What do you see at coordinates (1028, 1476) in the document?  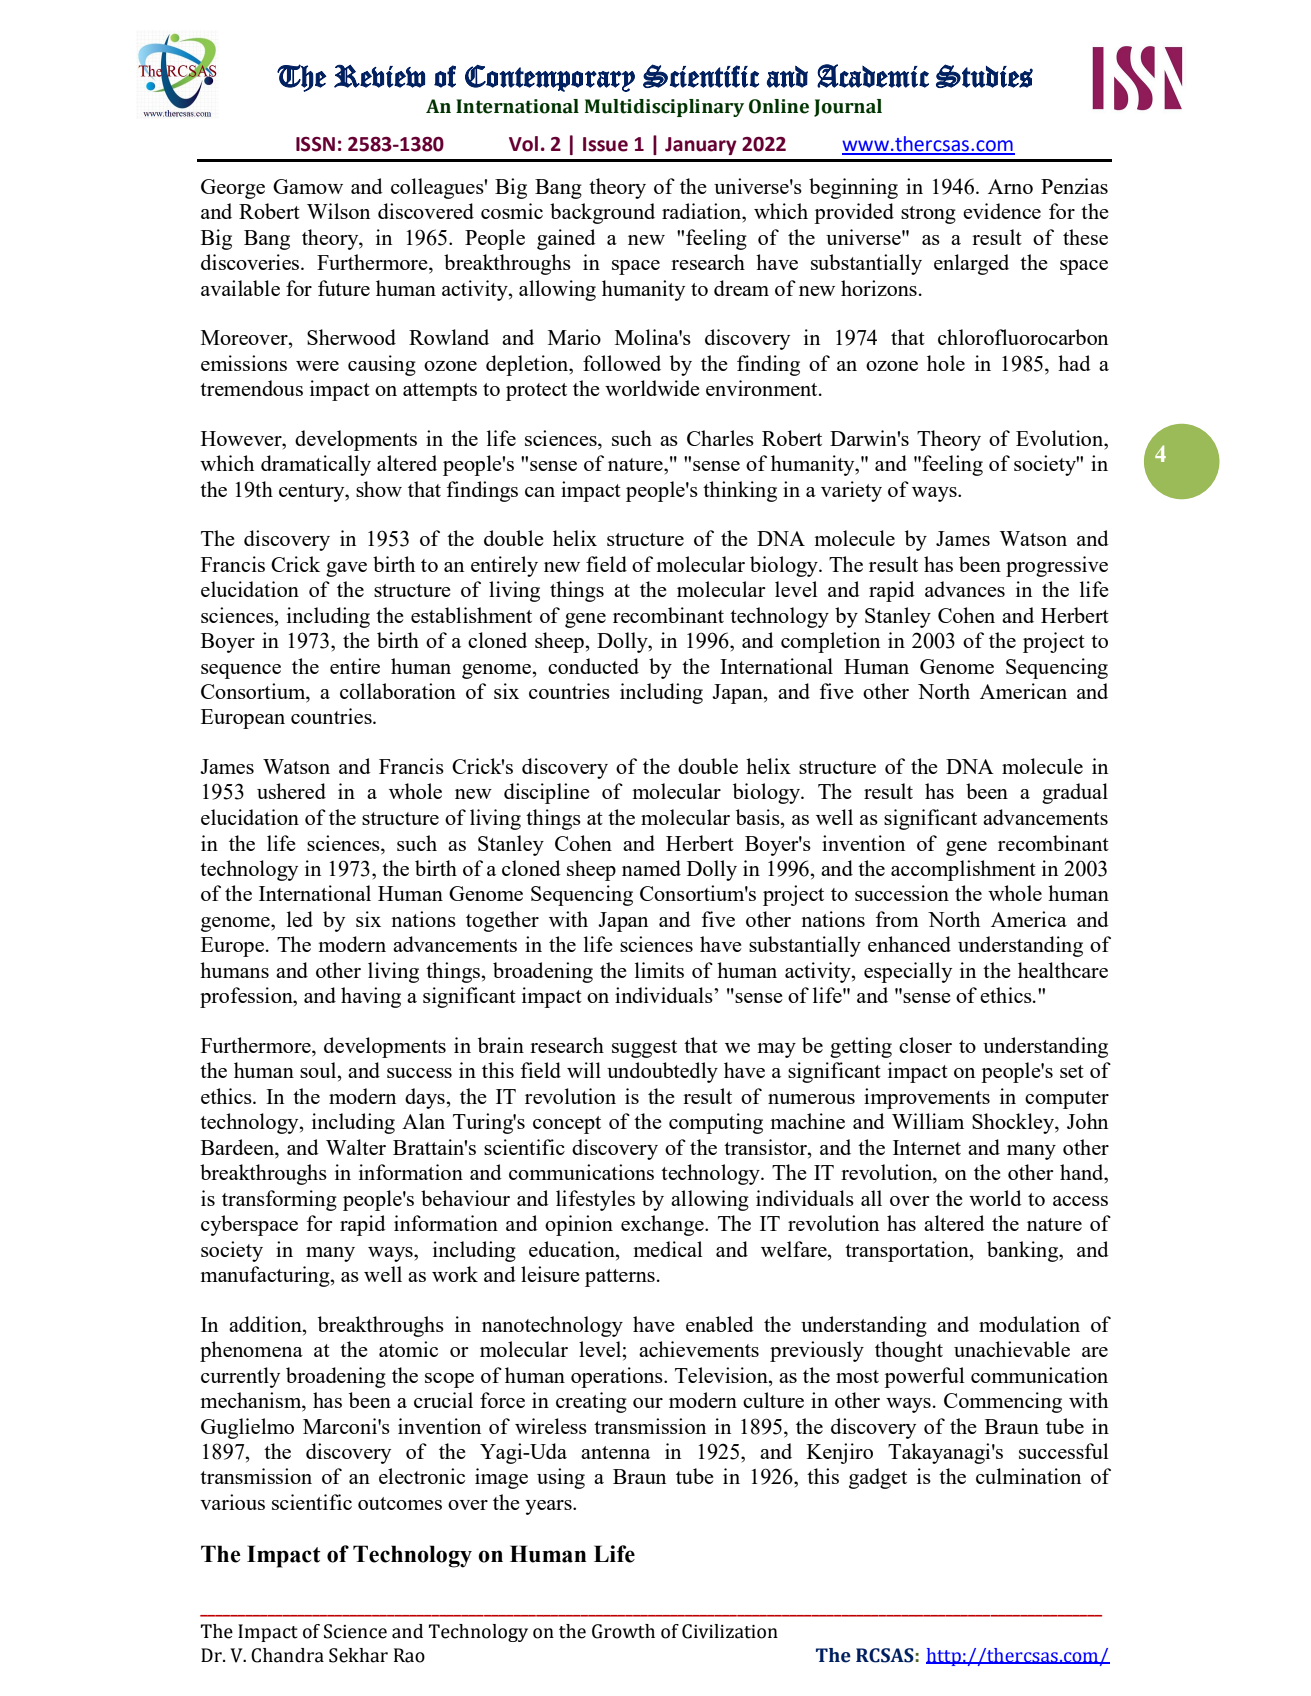 I see `culmination` at bounding box center [1028, 1476].
